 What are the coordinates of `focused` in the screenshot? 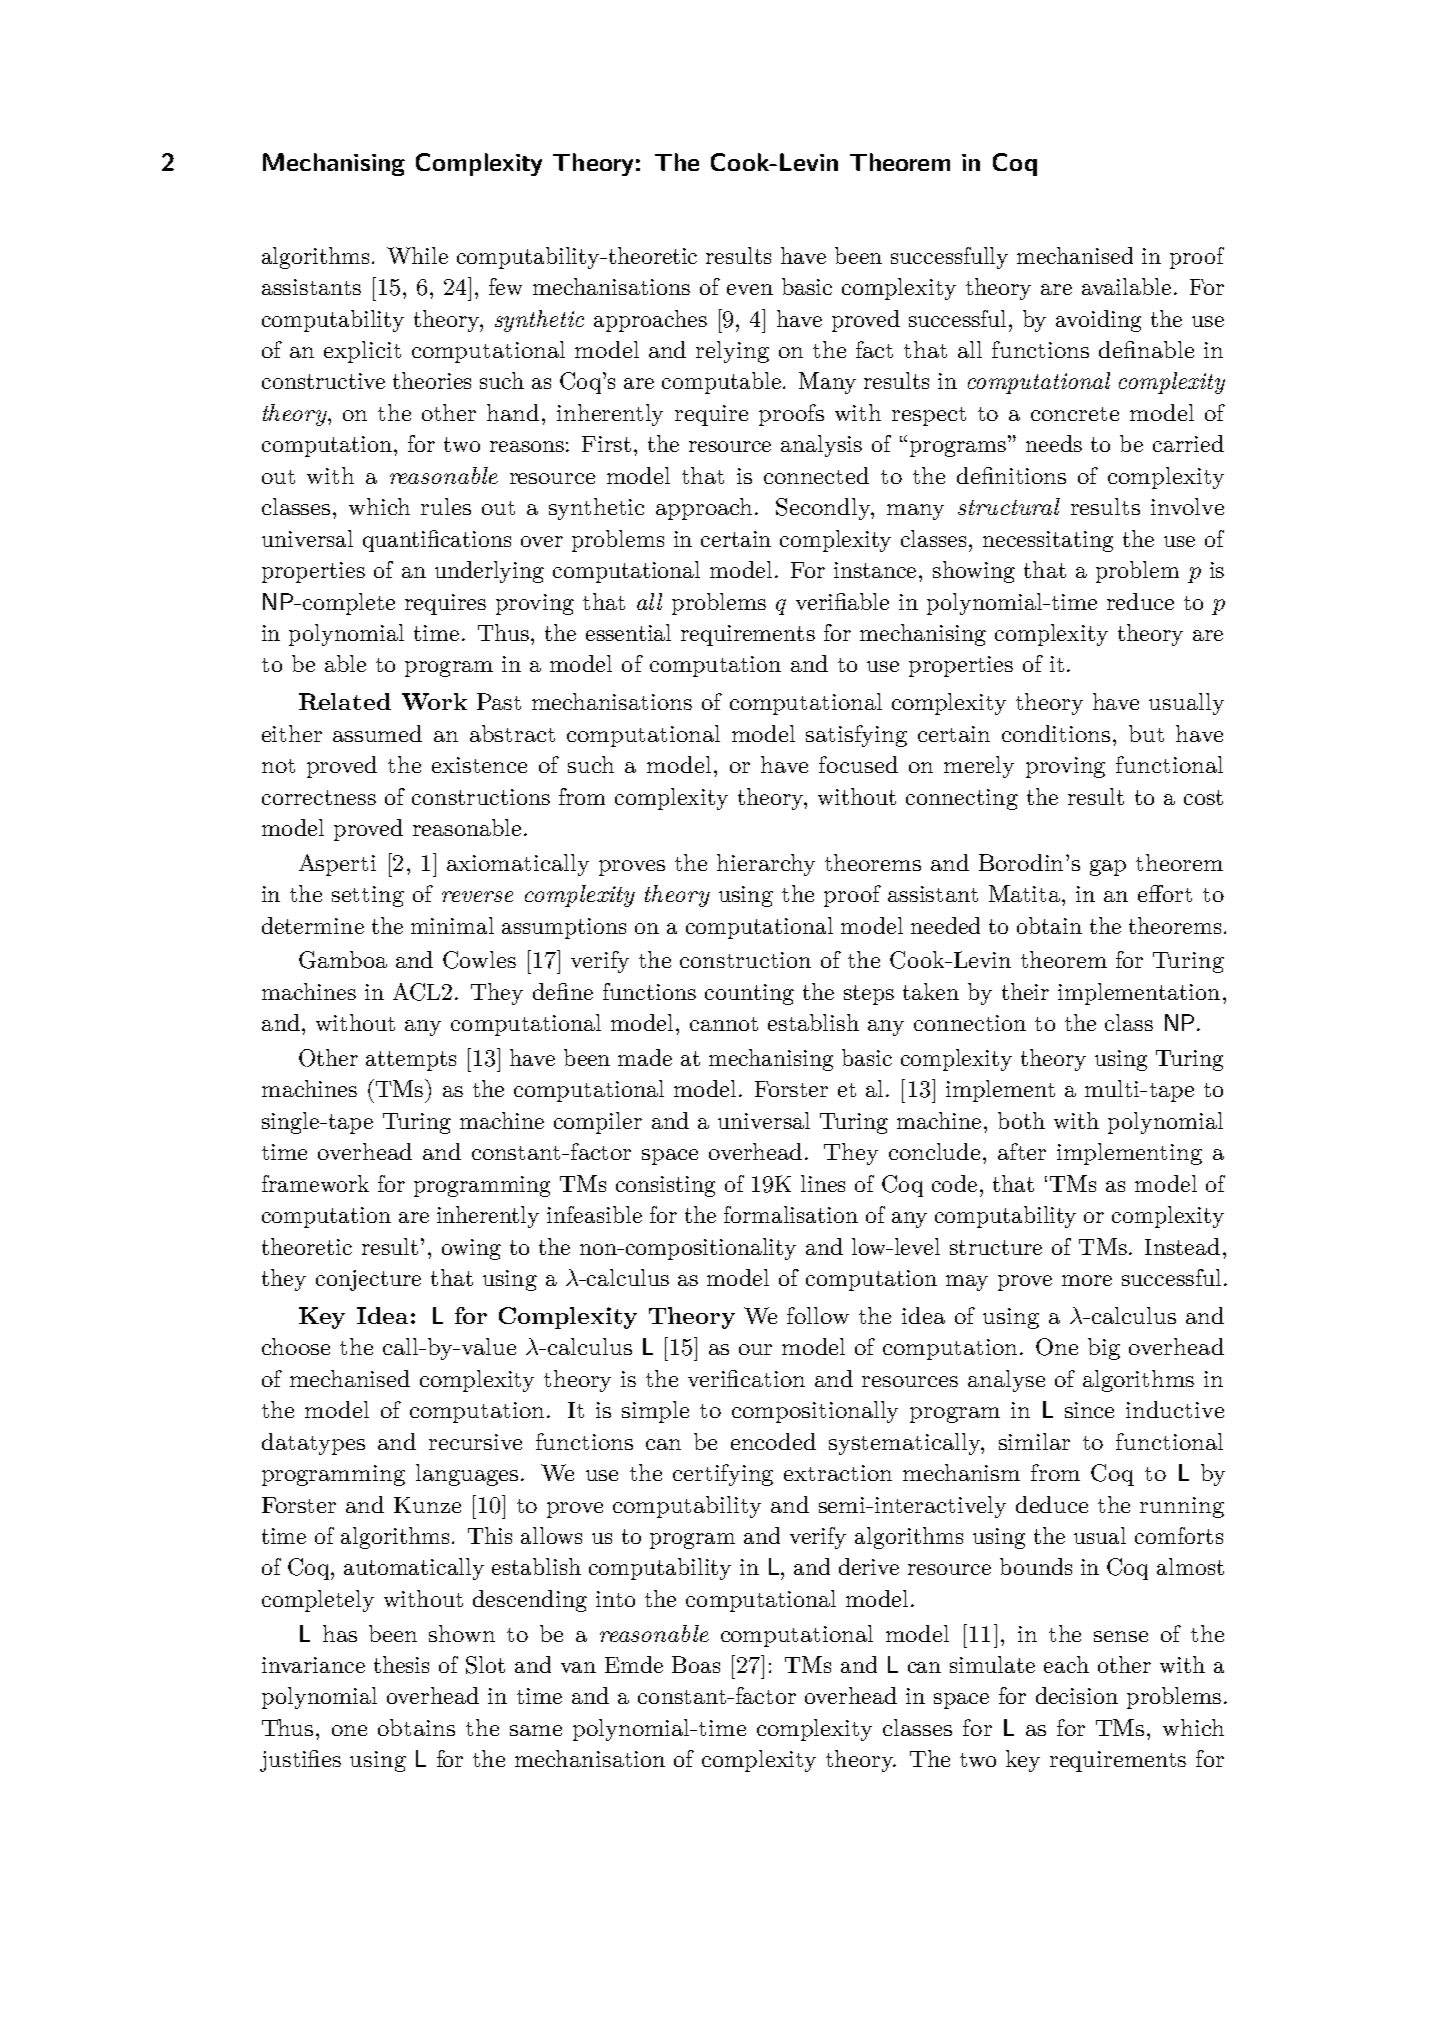 It's located at (858, 764).
